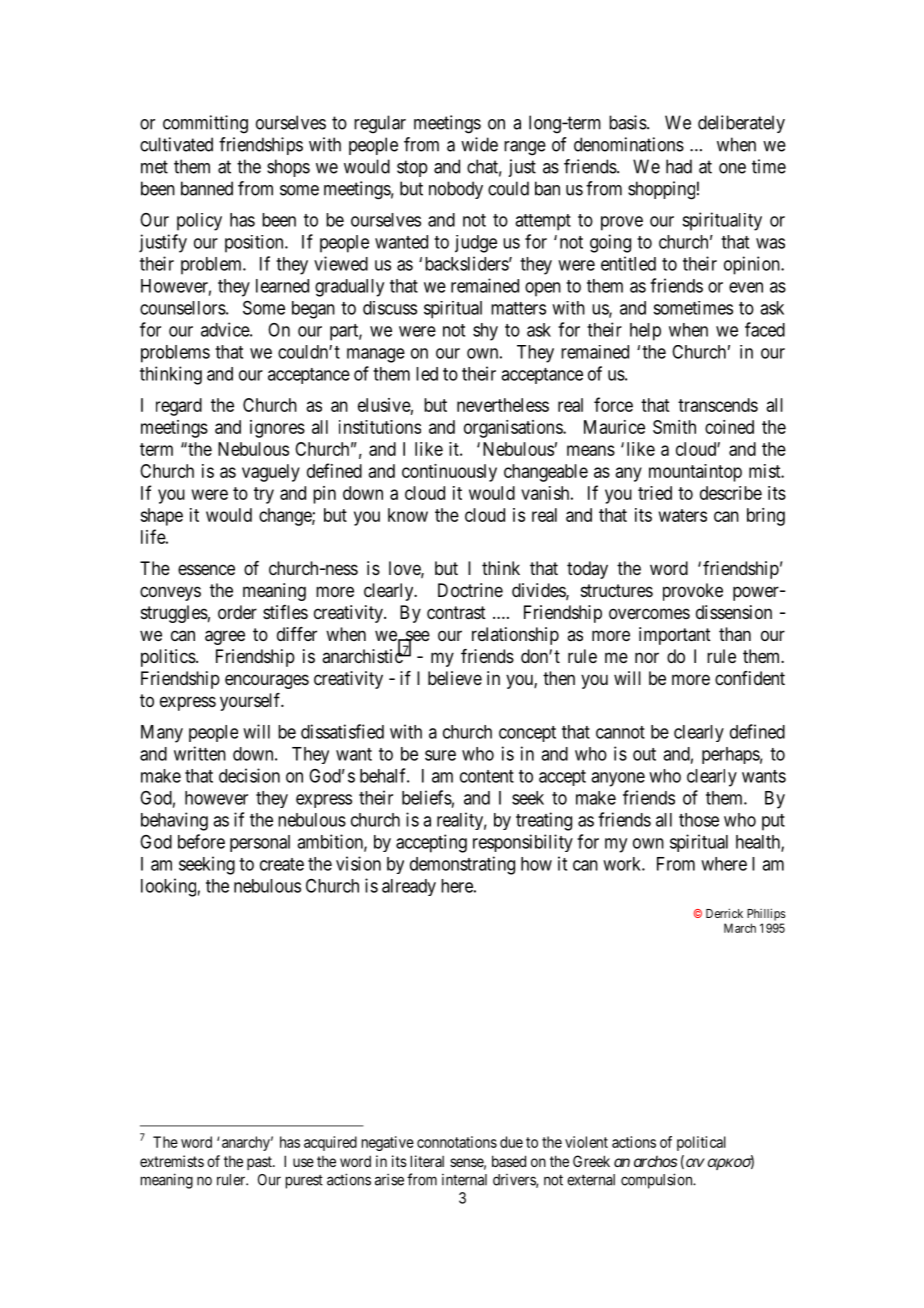 This screenshot has height=1308, width=924. Describe the element at coordinates (675, 636) in the screenshot. I see `important` at that location.
